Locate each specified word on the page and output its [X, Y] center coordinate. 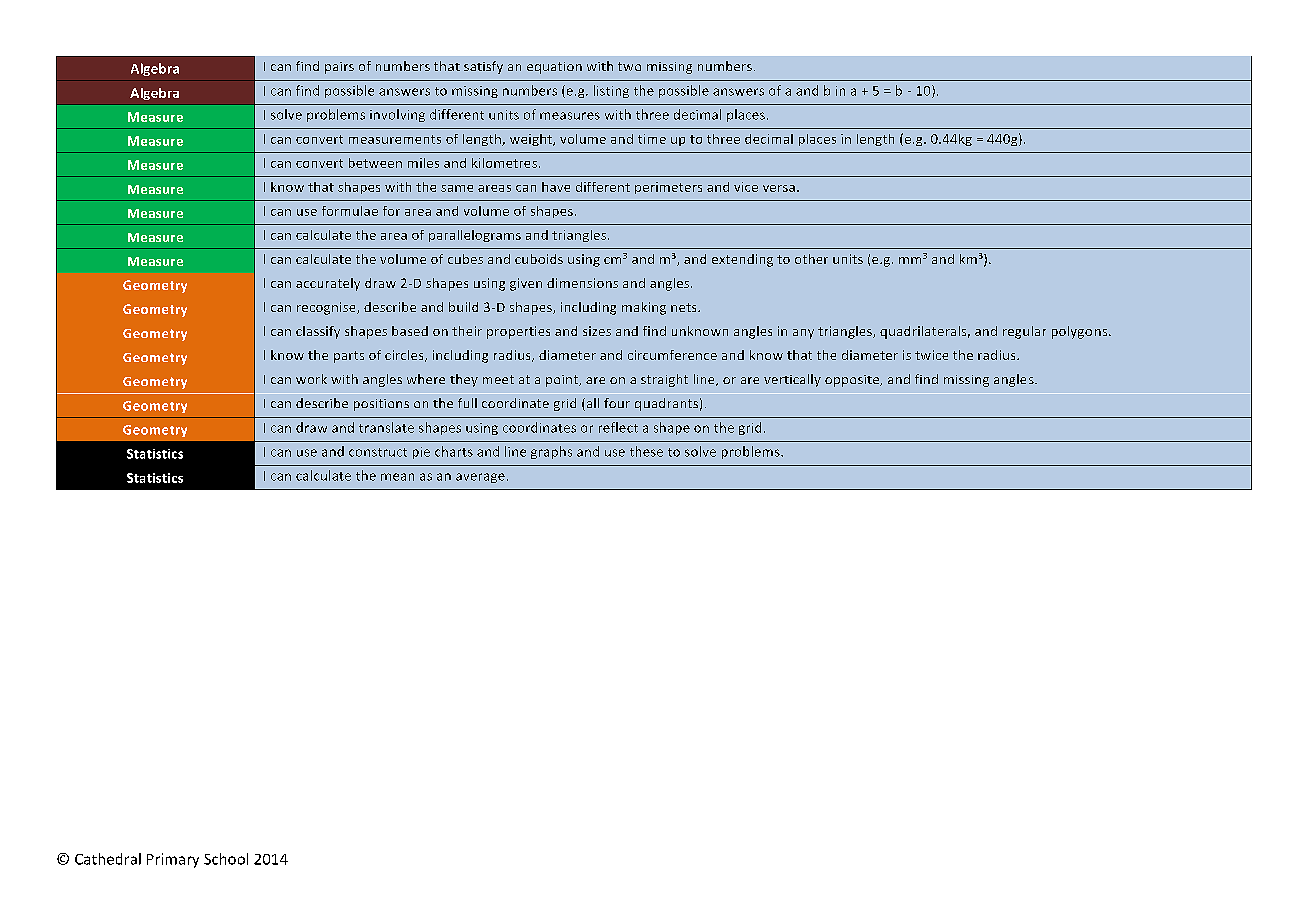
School [226, 859]
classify [318, 332]
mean [397, 477]
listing [611, 91]
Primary [173, 860]
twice [931, 355]
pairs [339, 68]
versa [779, 188]
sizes [597, 331]
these [646, 451]
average [480, 478]
